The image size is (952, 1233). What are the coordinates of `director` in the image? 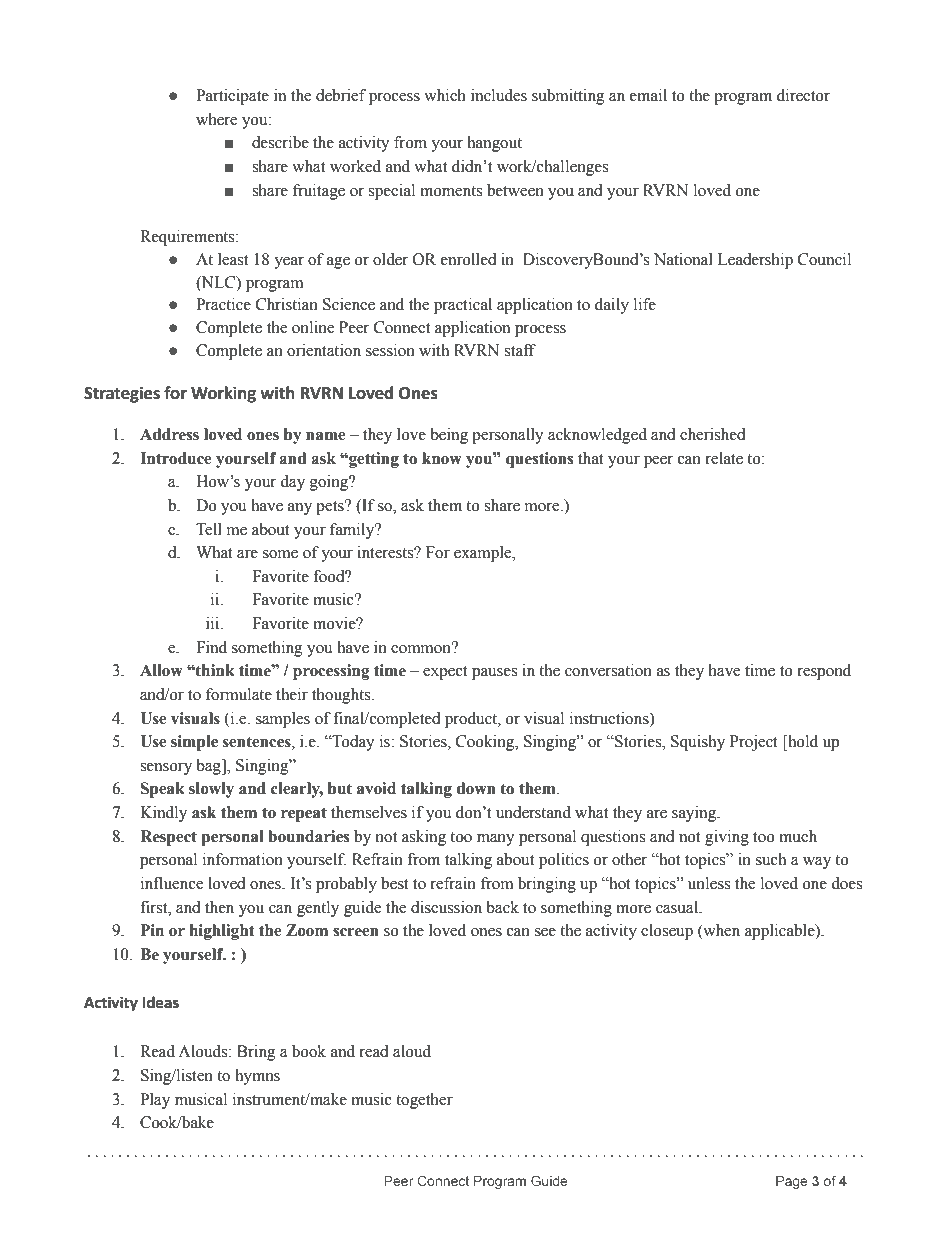 It's located at (803, 95).
